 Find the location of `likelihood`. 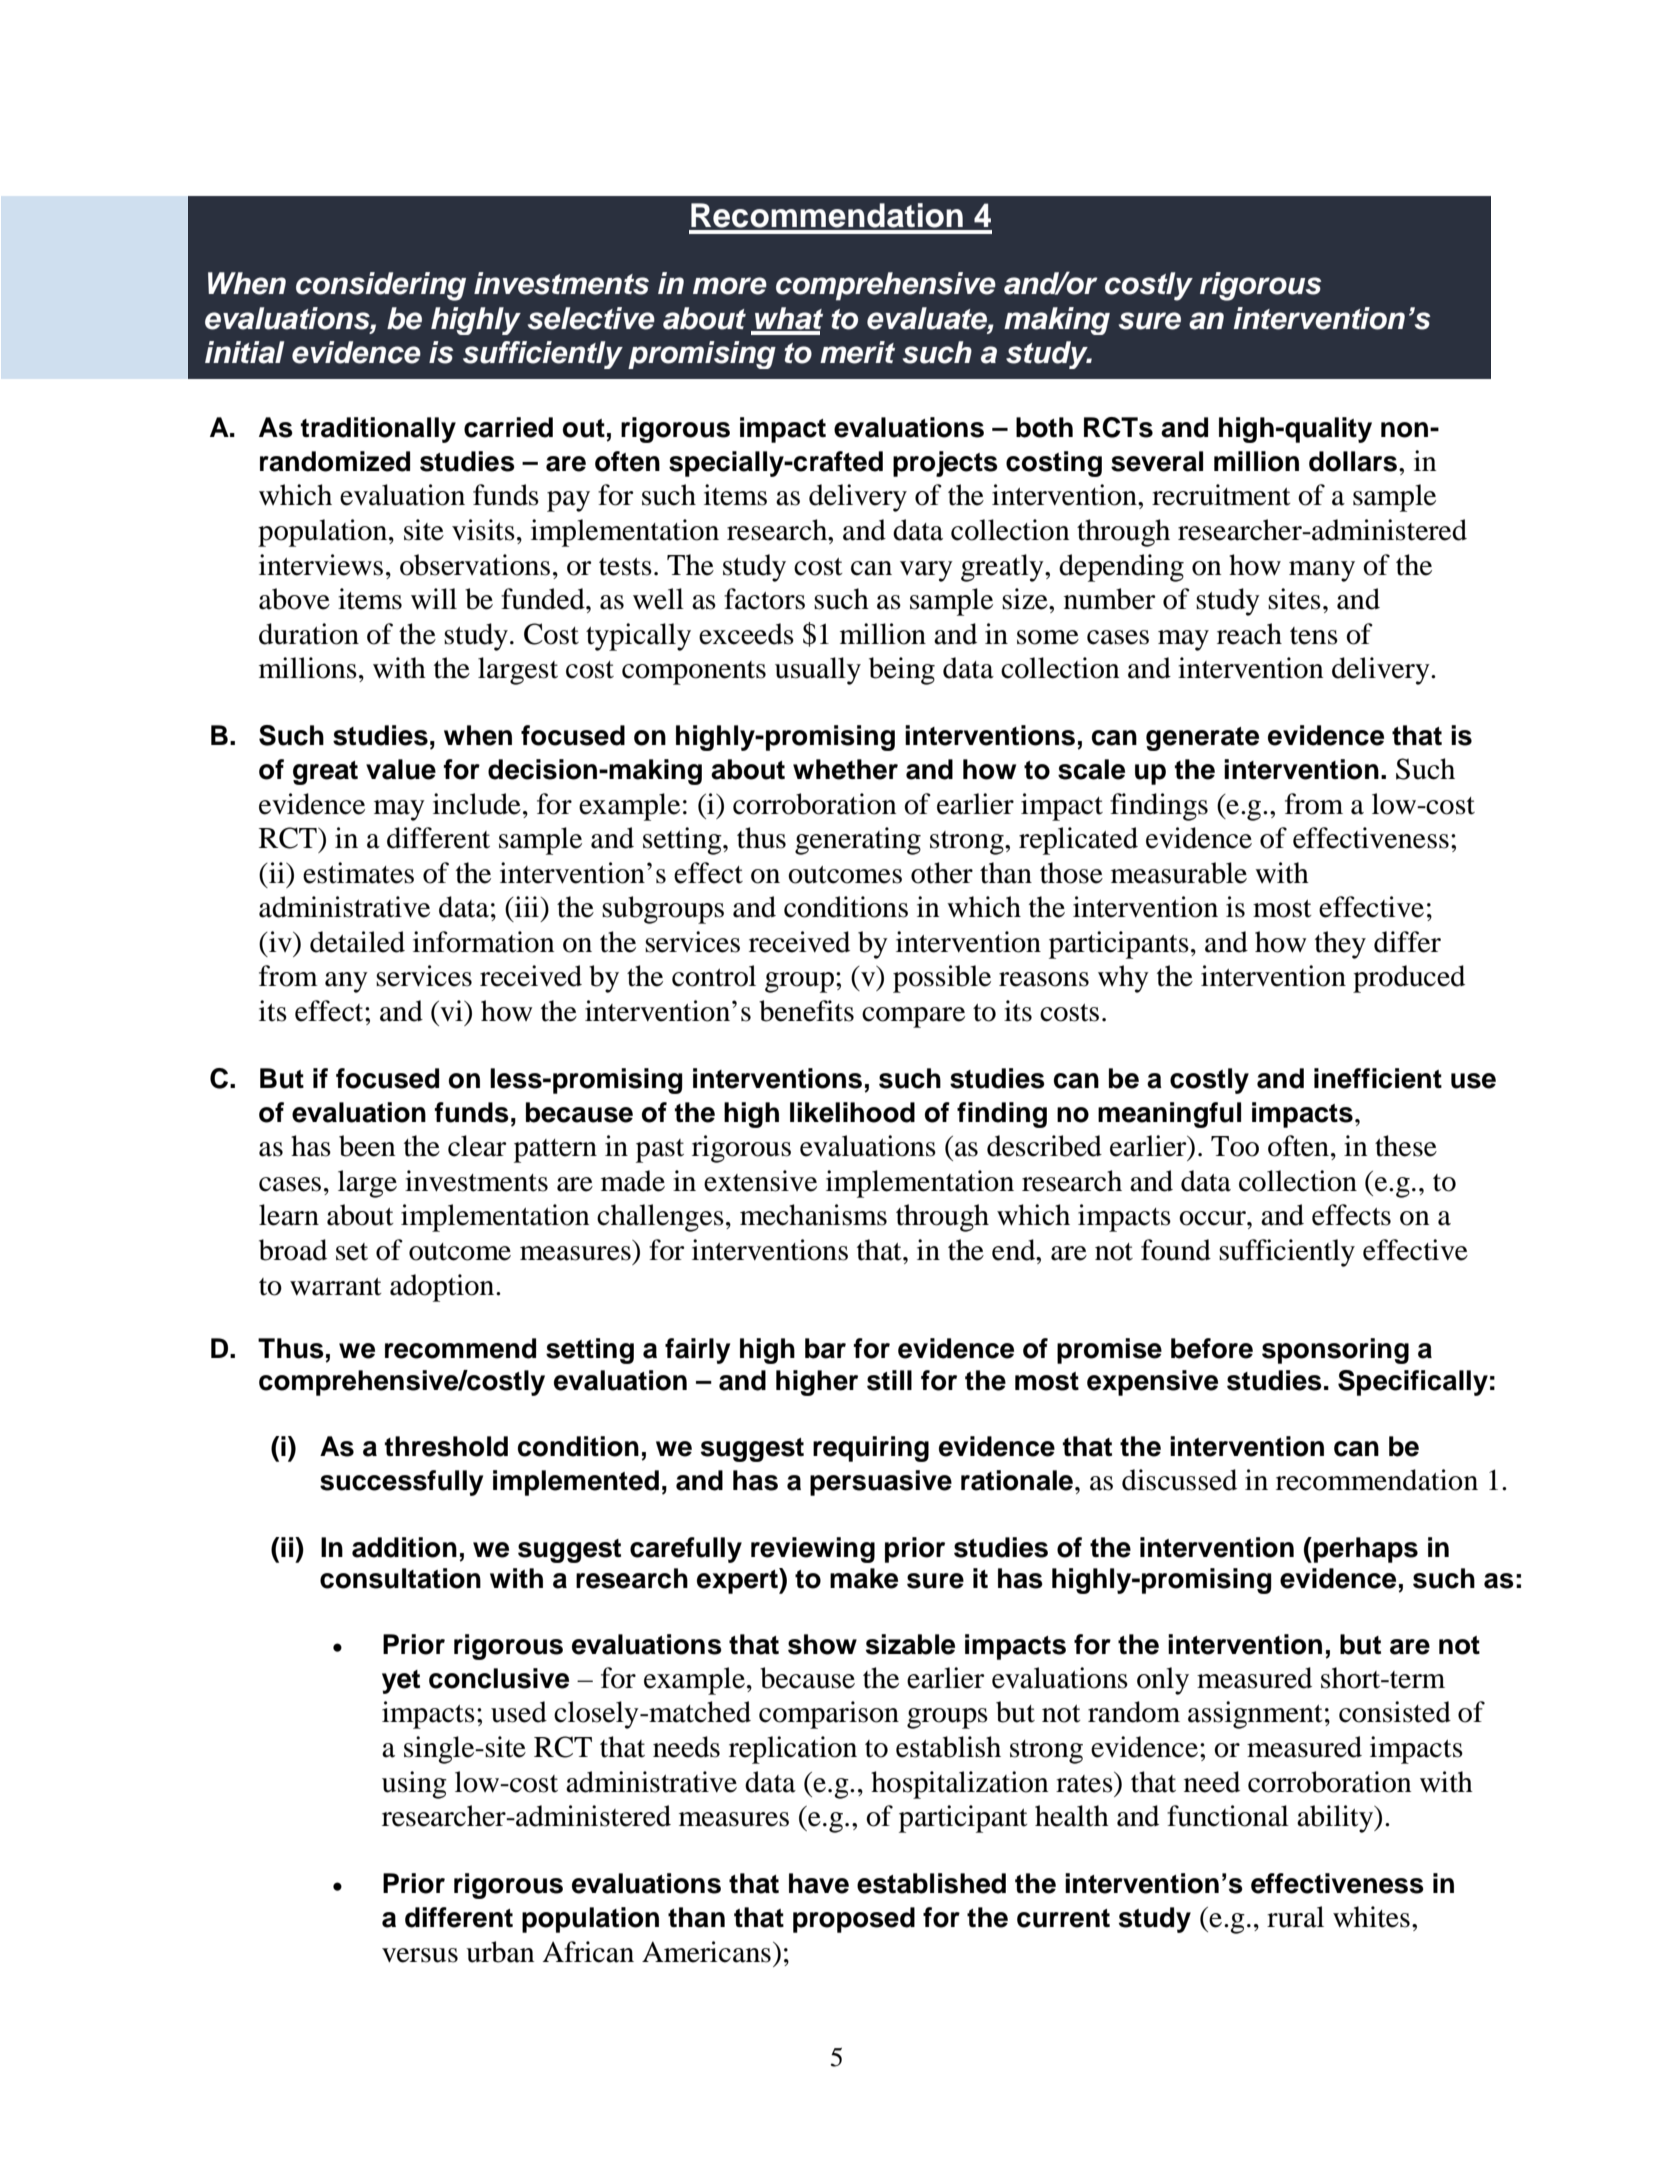

likelihood is located at coordinates (852, 1112).
